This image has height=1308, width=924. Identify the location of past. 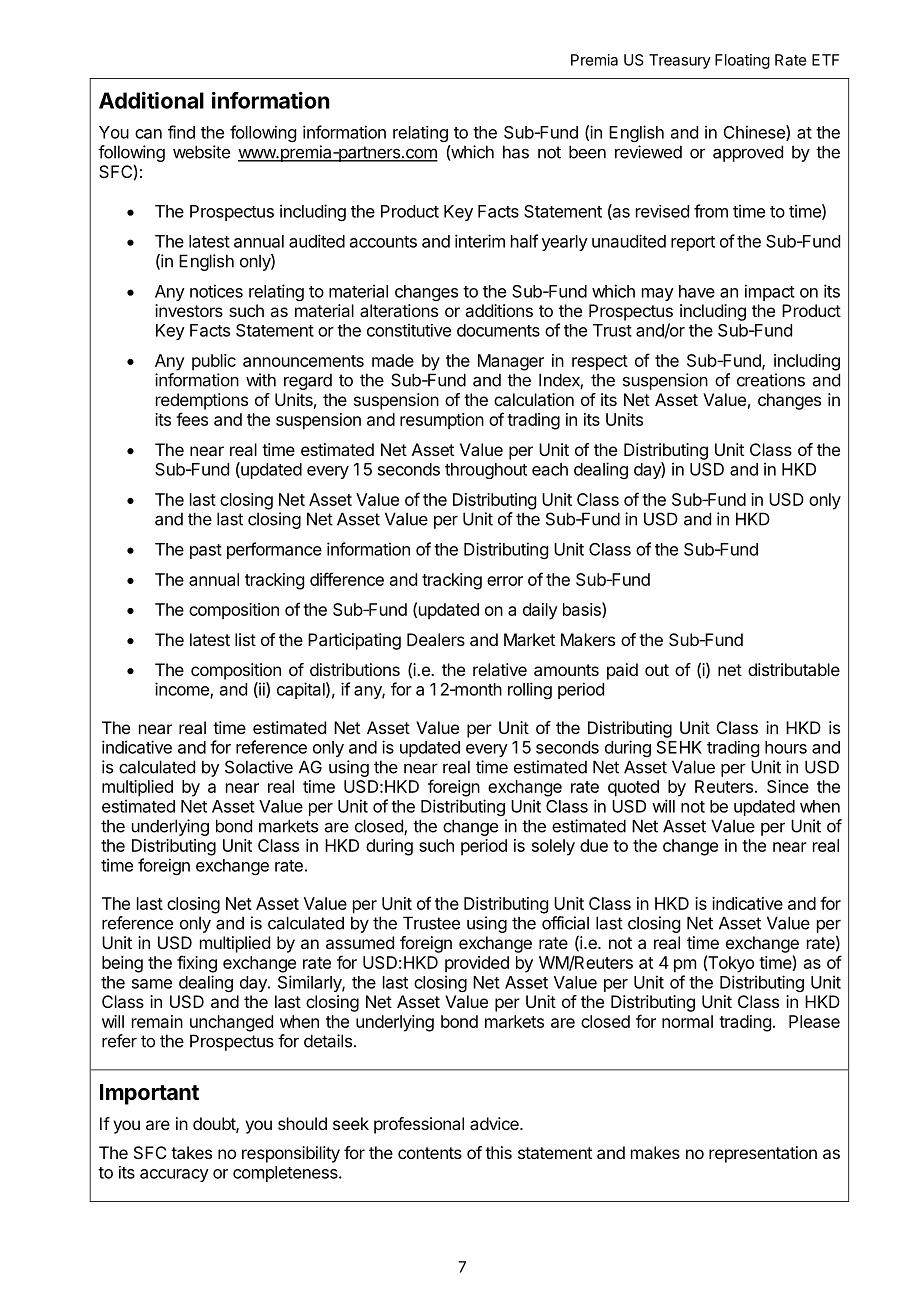
(206, 551).
